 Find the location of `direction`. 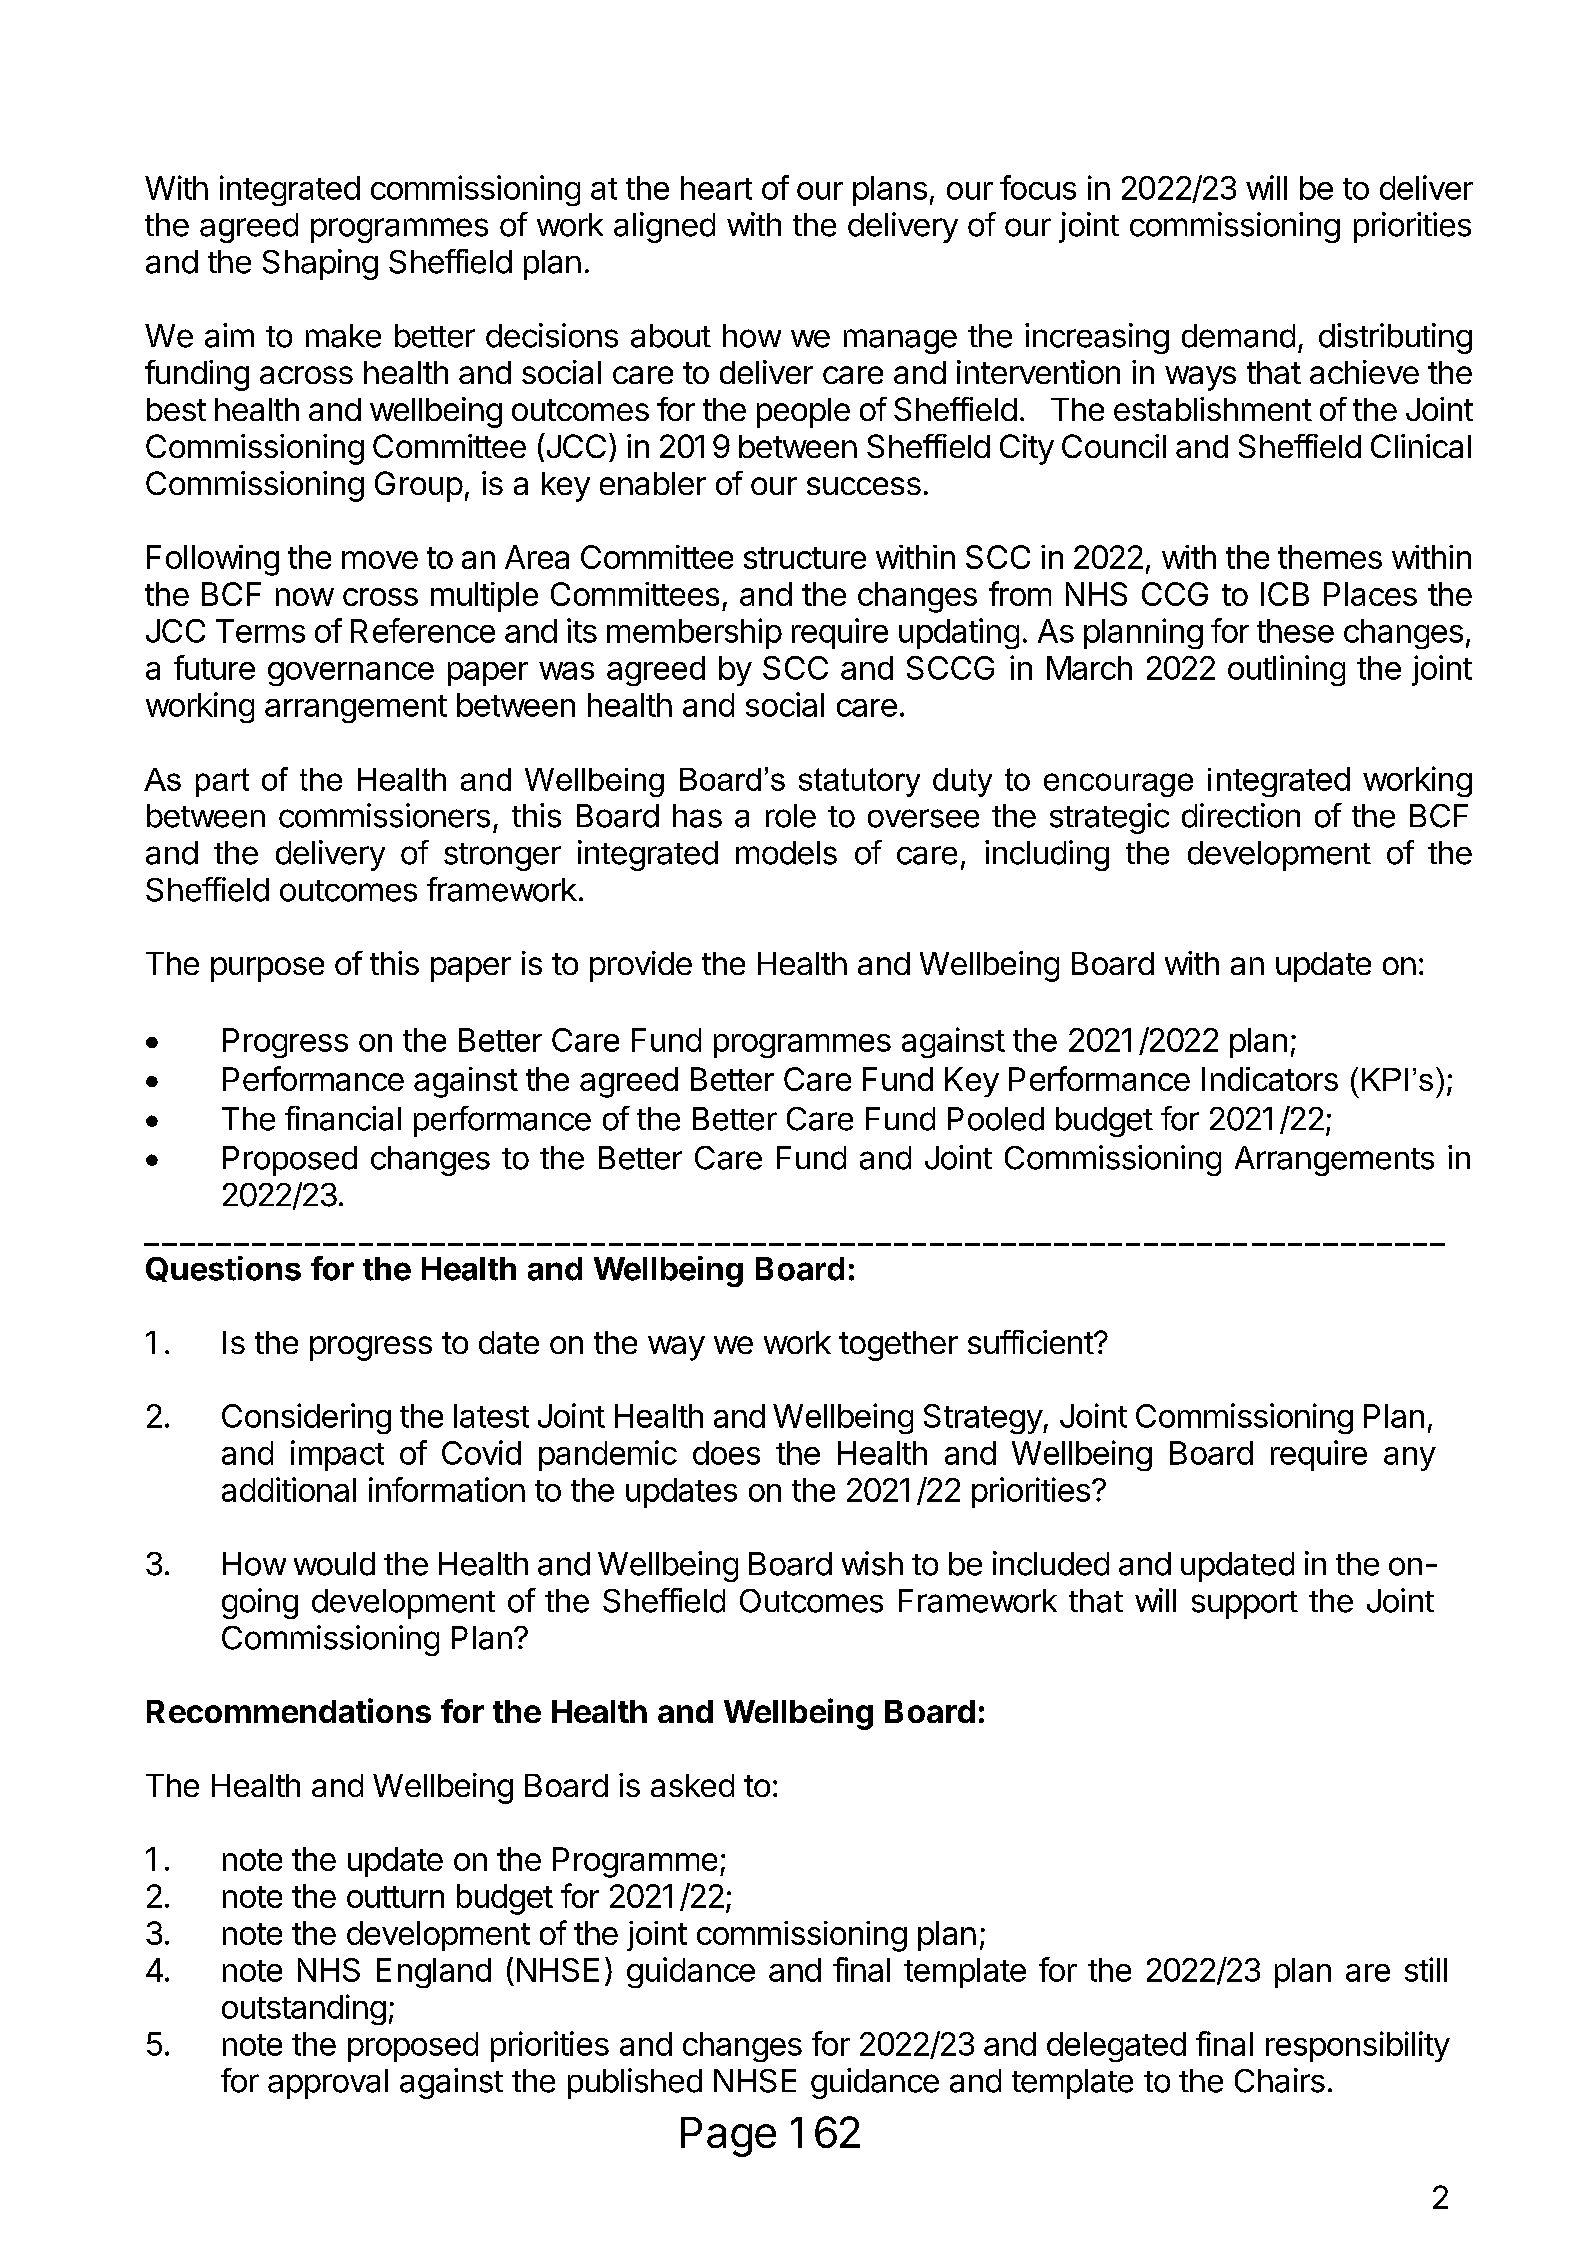

direction is located at coordinates (1241, 815).
